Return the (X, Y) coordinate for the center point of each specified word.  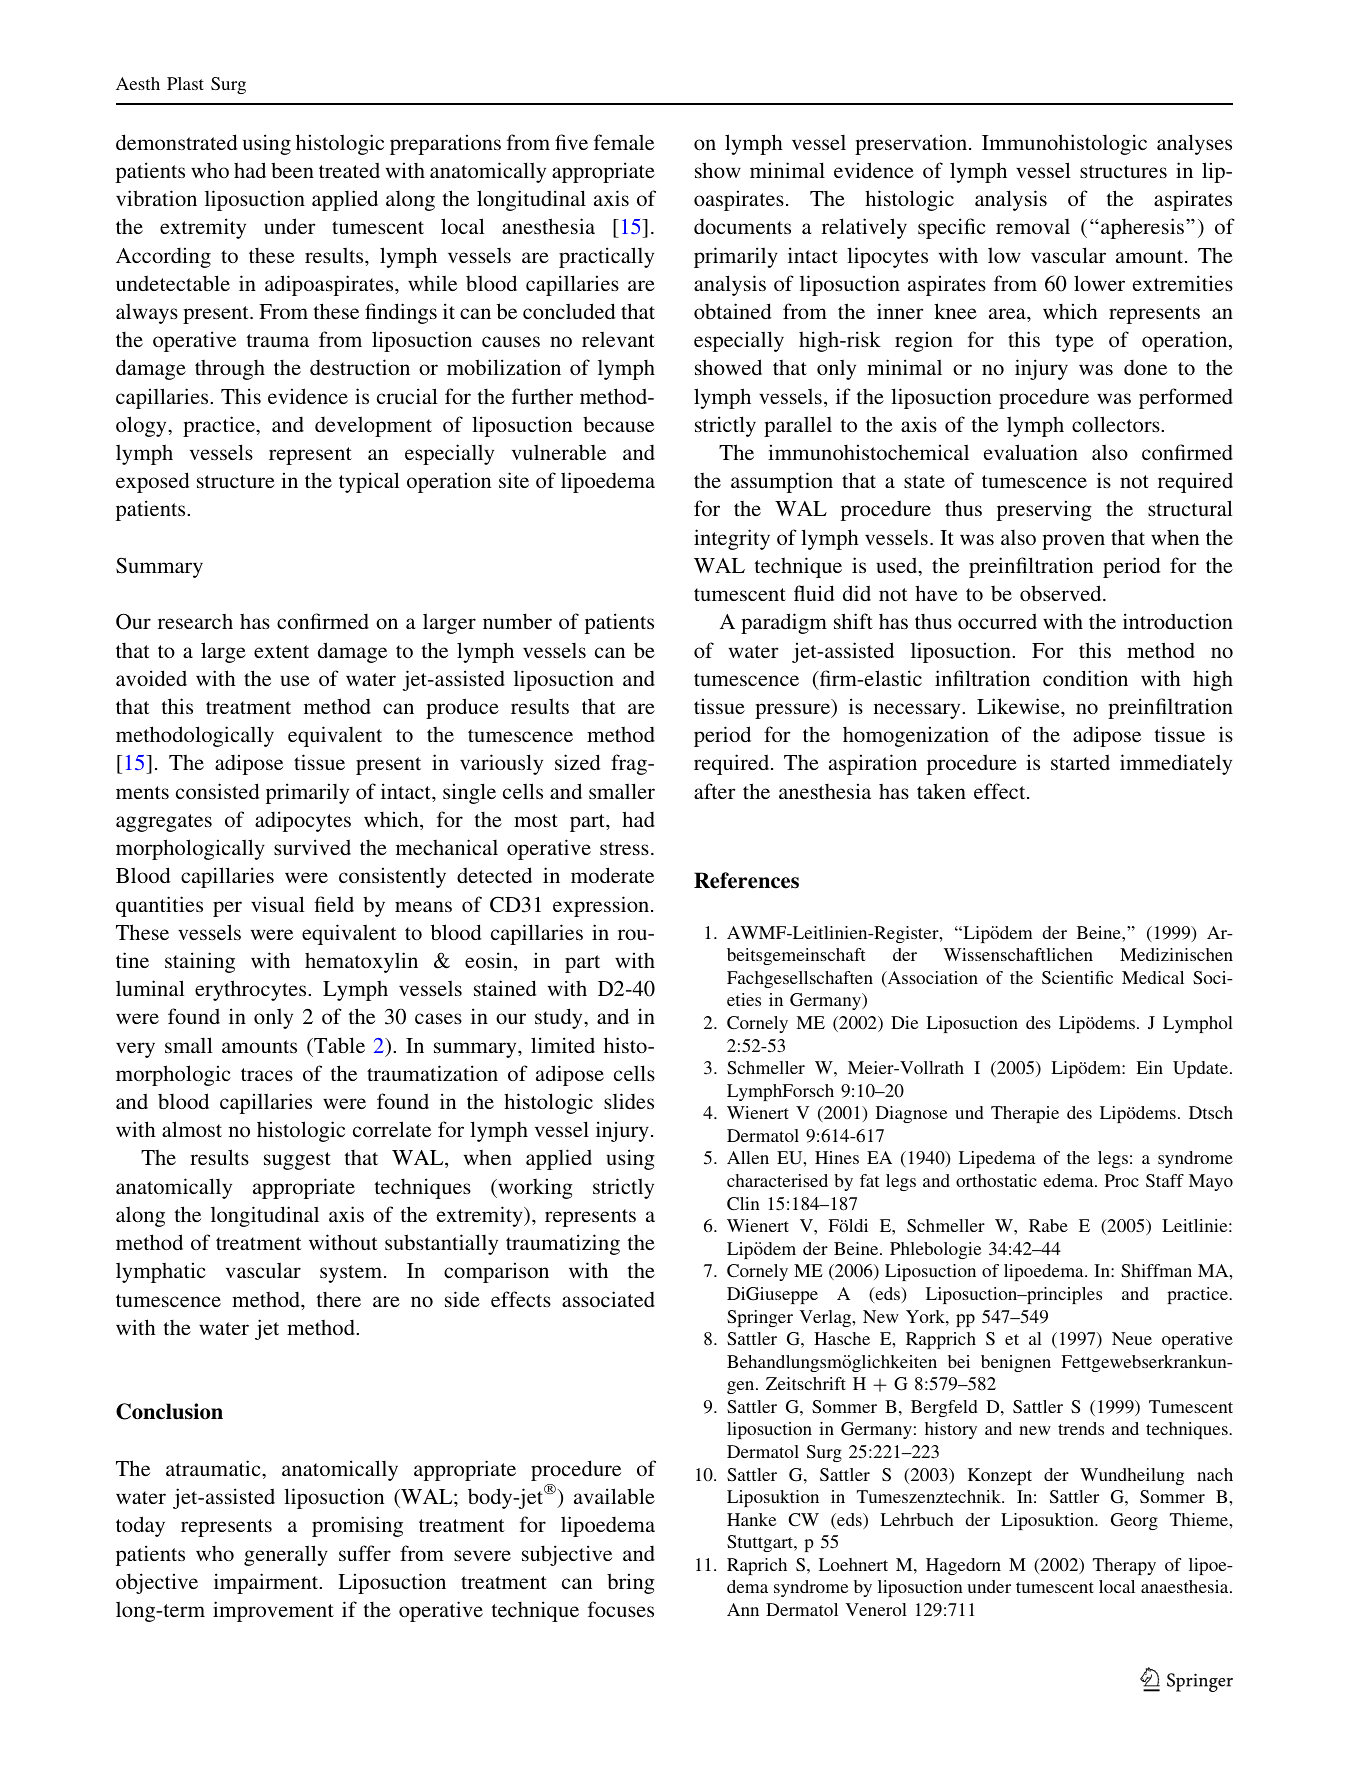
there (339, 1299)
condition (1085, 678)
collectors (1117, 424)
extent (281, 651)
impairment (267, 1583)
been (292, 170)
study (560, 1018)
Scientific (1077, 978)
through (230, 369)
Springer (760, 1318)
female (624, 142)
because (618, 424)
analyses (1194, 144)
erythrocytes (252, 990)
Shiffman (1156, 1270)
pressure (794, 711)
